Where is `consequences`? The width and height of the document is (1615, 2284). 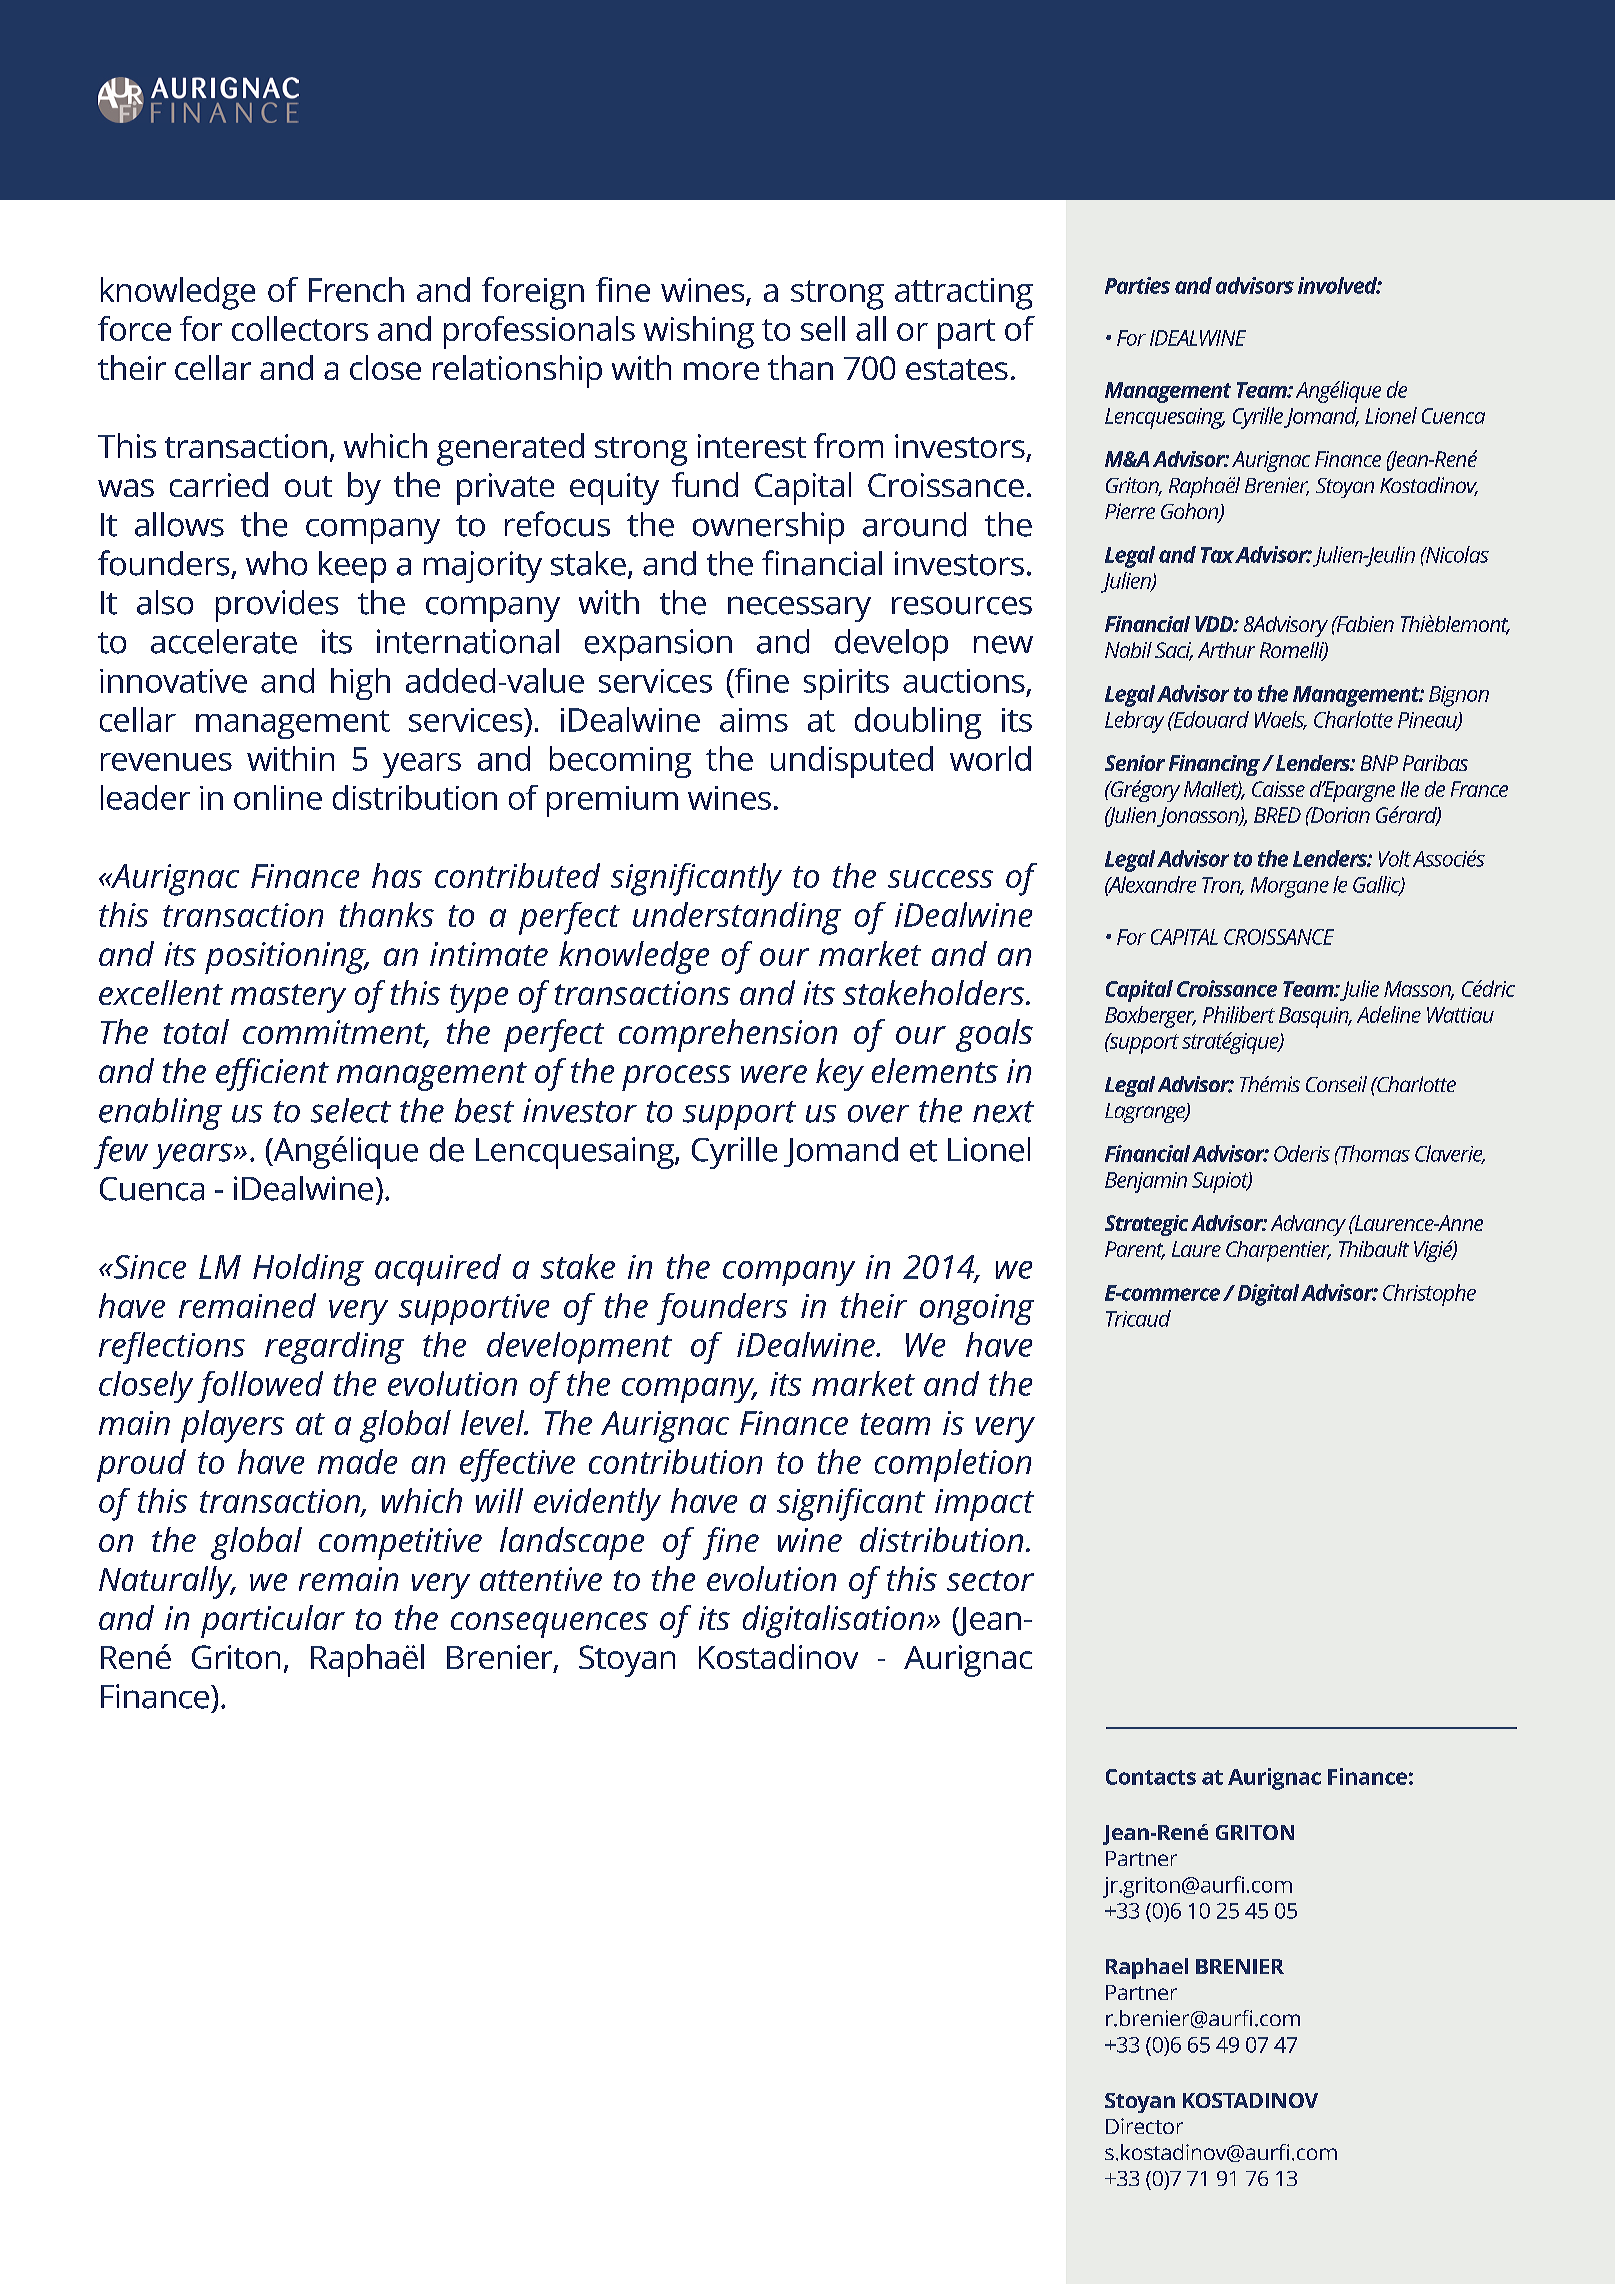 consequences is located at coordinates (549, 1625).
